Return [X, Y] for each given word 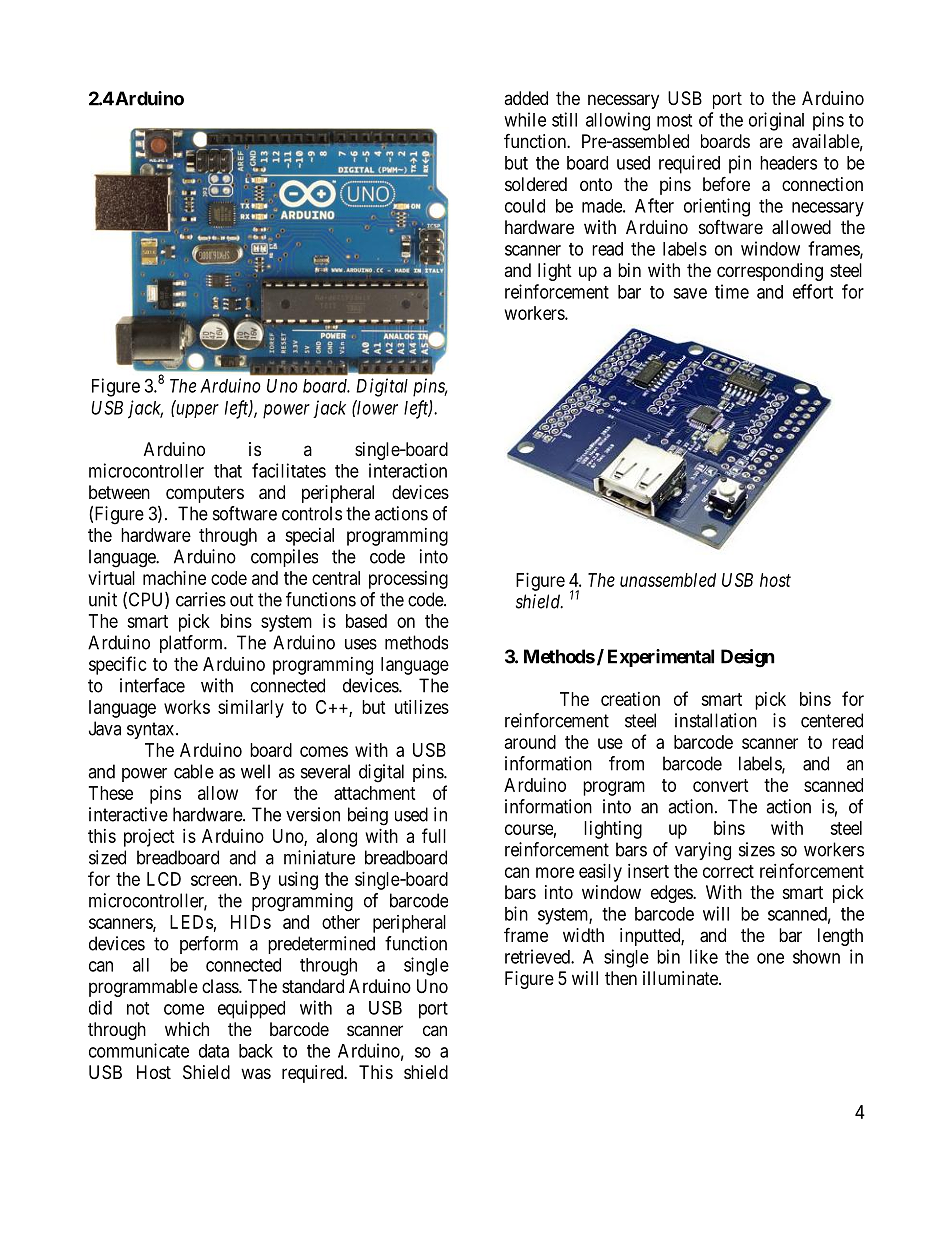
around [530, 742]
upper [196, 411]
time [732, 291]
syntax [152, 730]
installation [716, 720]
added [526, 98]
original [776, 121]
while [525, 119]
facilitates [289, 470]
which [187, 1029]
